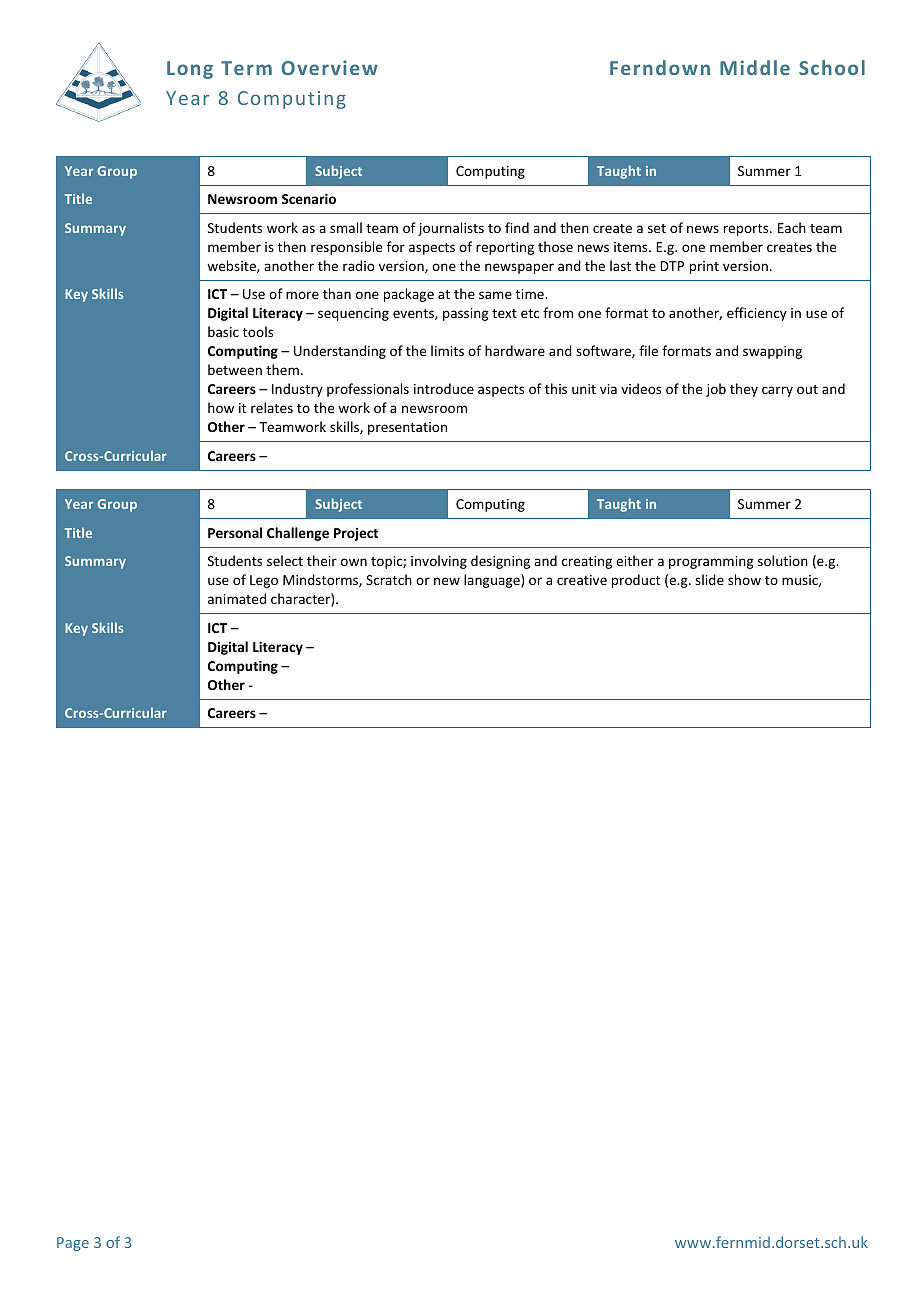 The height and width of the screenshot is (1308, 924). What do you see at coordinates (237, 598) in the screenshot?
I see `animated` at bounding box center [237, 598].
